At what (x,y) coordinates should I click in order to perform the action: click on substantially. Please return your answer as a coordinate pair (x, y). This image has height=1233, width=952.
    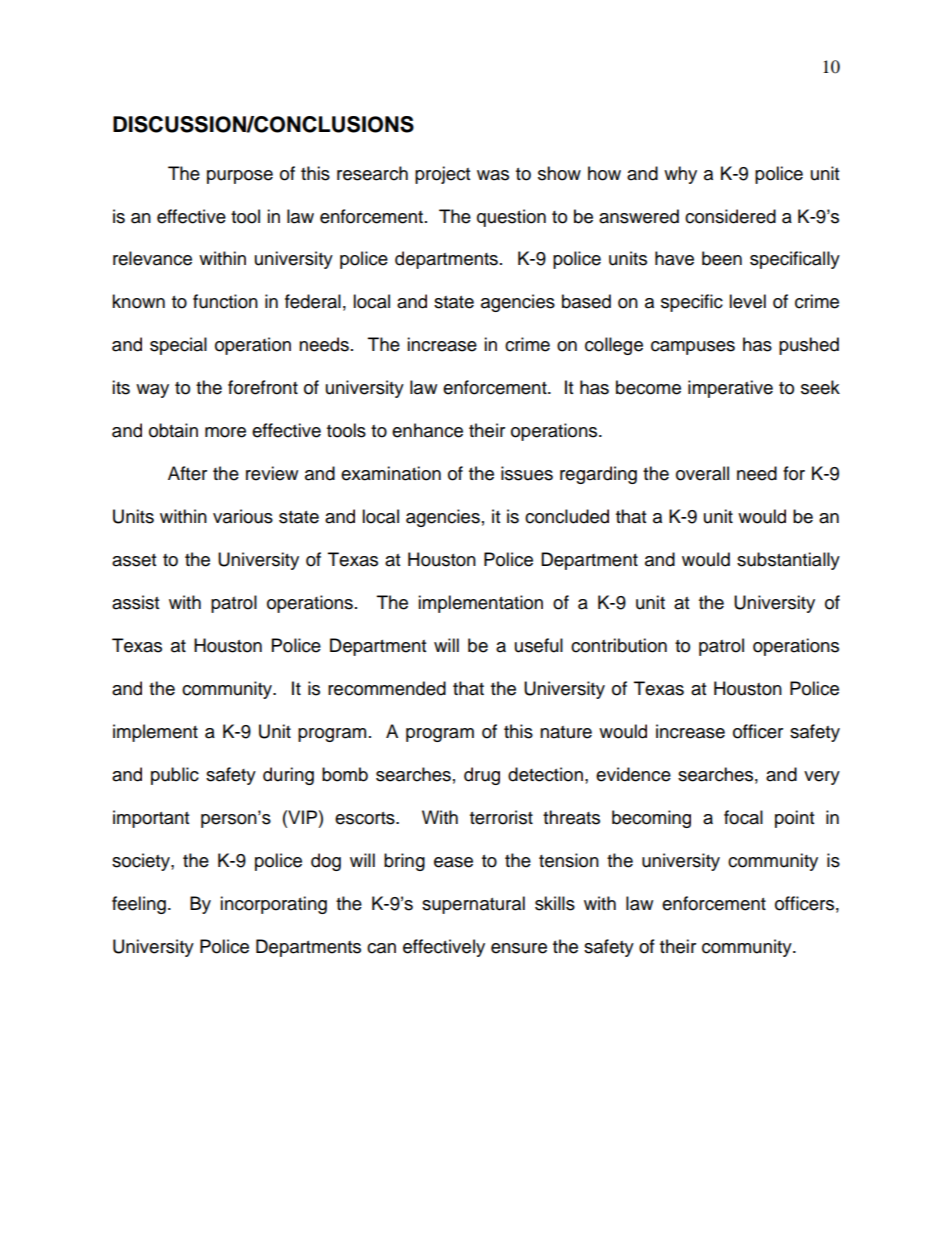
    Looking at the image, I should click on (788, 561).
